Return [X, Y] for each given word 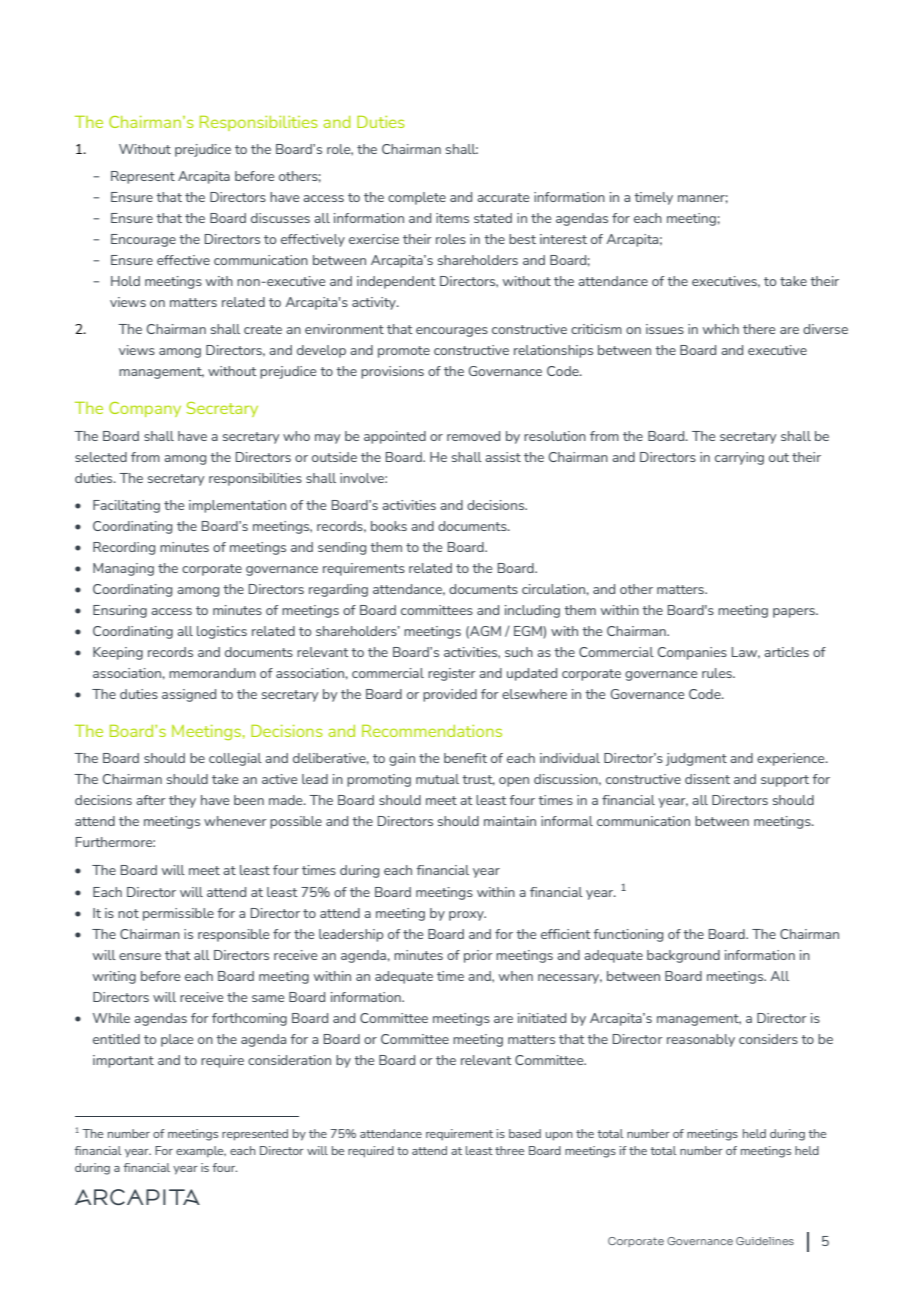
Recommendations [432, 731]
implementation [237, 506]
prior [478, 956]
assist [503, 457]
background [683, 956]
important [123, 1061]
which [721, 329]
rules [718, 673]
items [452, 218]
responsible [233, 935]
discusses [280, 218]
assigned [189, 695]
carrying [739, 458]
